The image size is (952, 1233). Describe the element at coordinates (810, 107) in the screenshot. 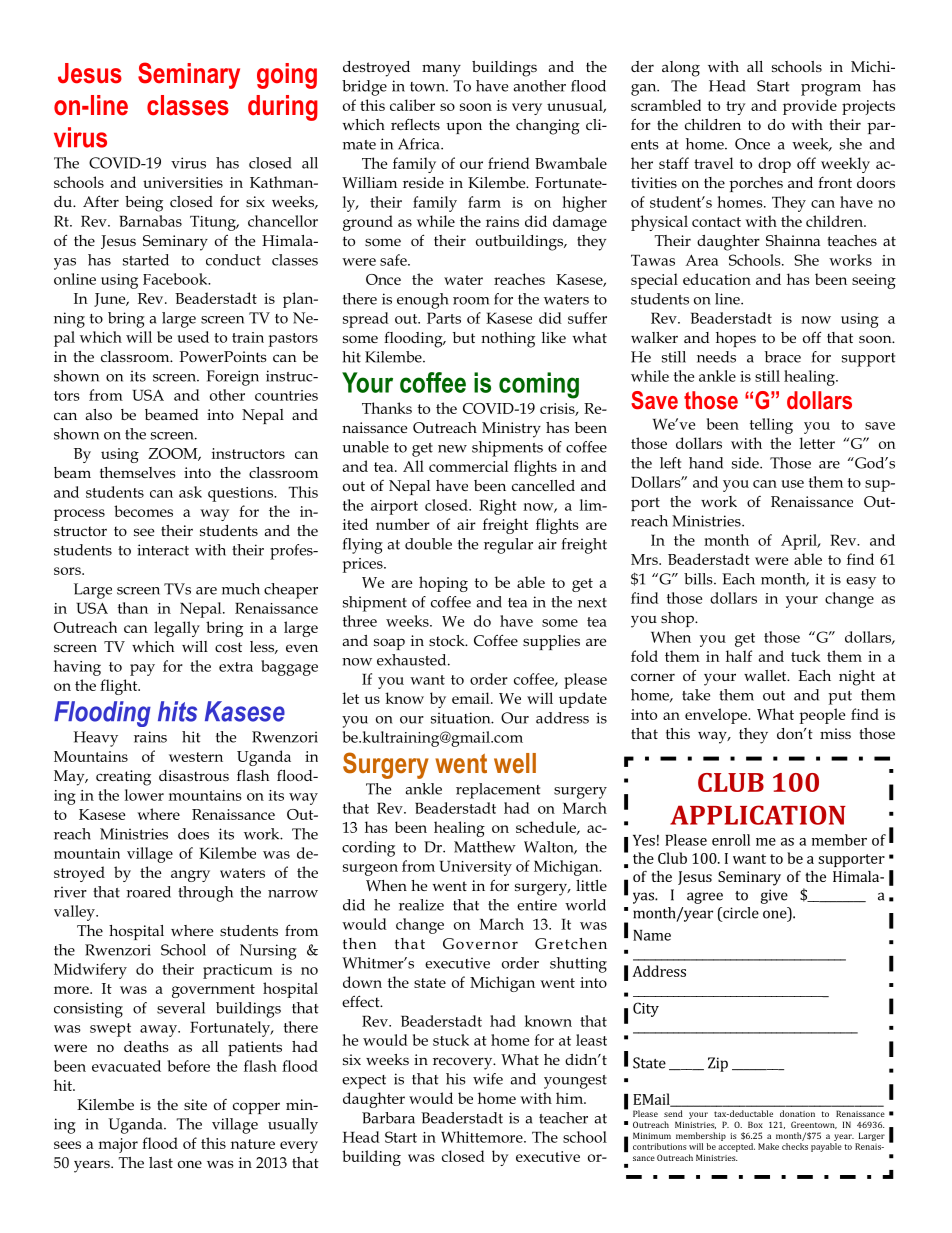

I see `provide` at that location.
